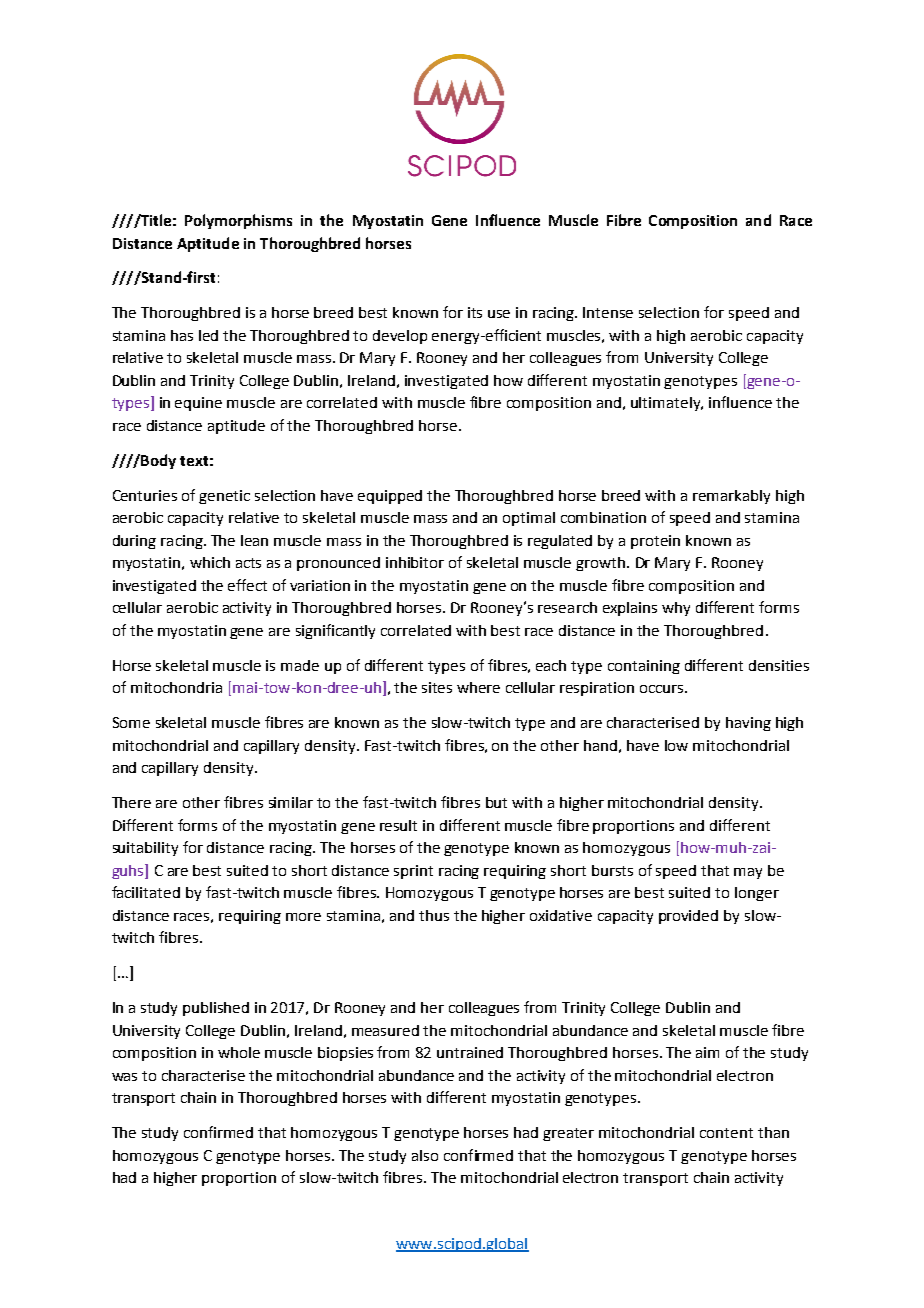  What do you see at coordinates (131, 802) in the image?
I see `There` at bounding box center [131, 802].
